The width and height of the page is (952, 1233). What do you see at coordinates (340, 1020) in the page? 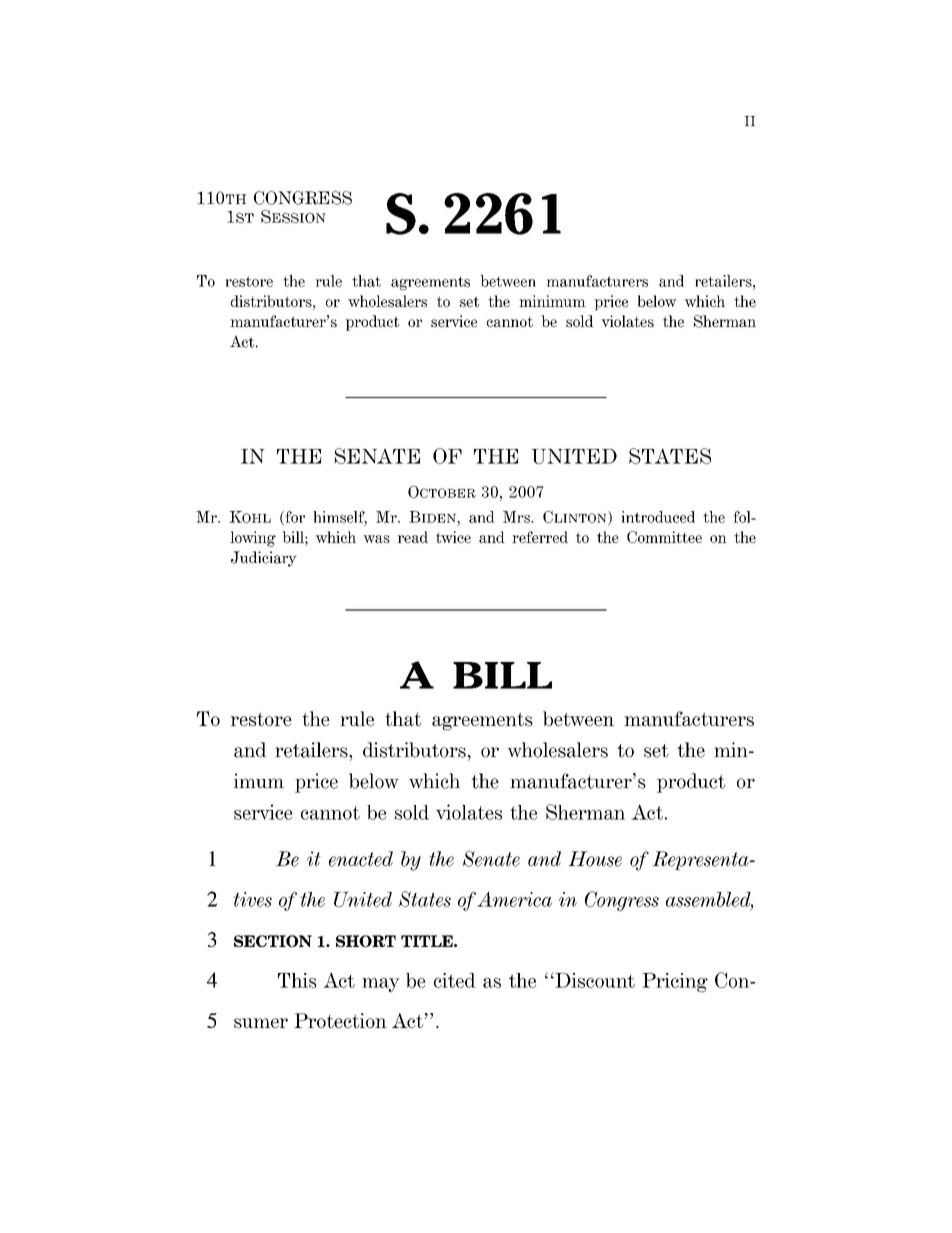
I see `Protection` at bounding box center [340, 1020].
